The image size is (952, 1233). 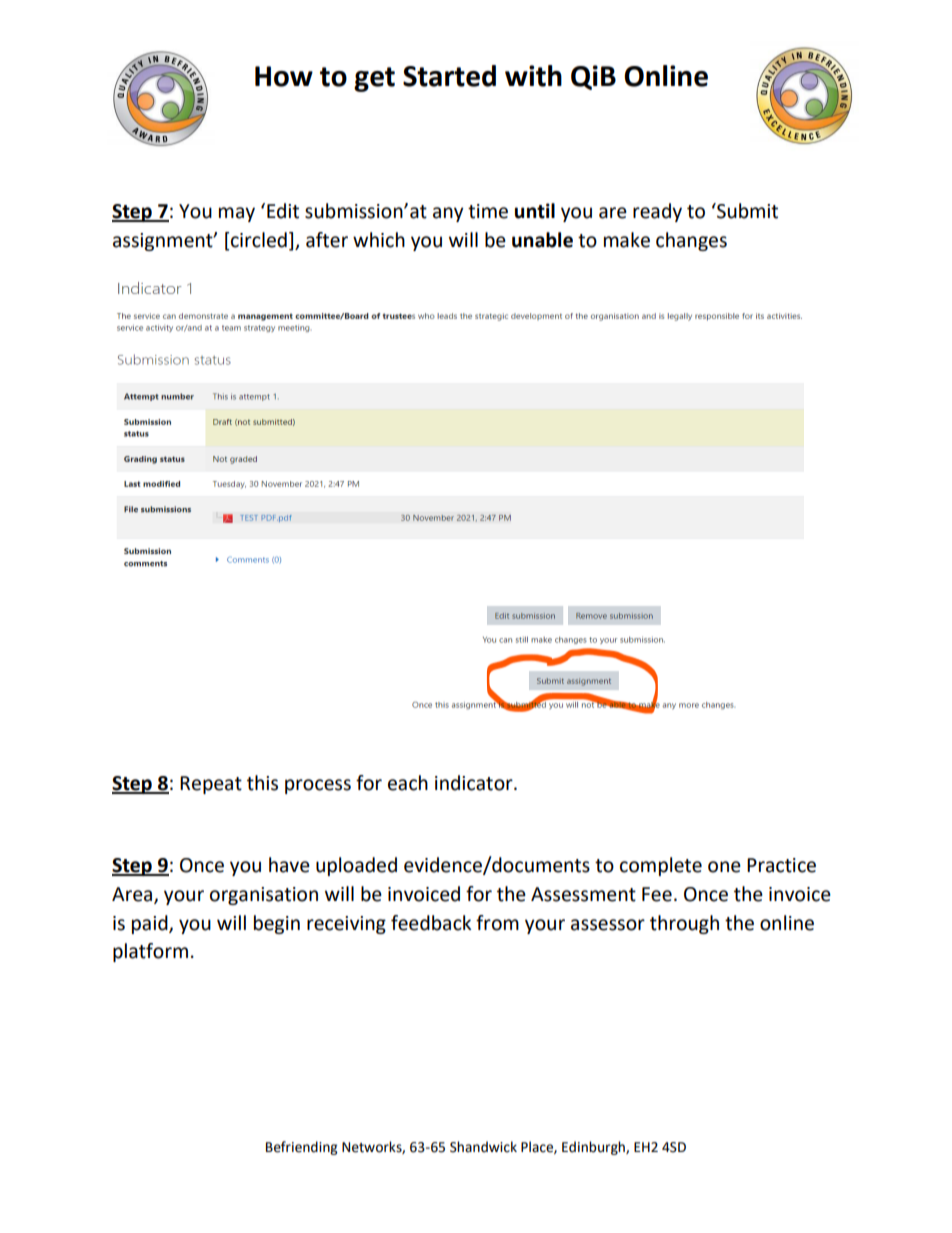 What do you see at coordinates (684, 924) in the page?
I see `through` at bounding box center [684, 924].
